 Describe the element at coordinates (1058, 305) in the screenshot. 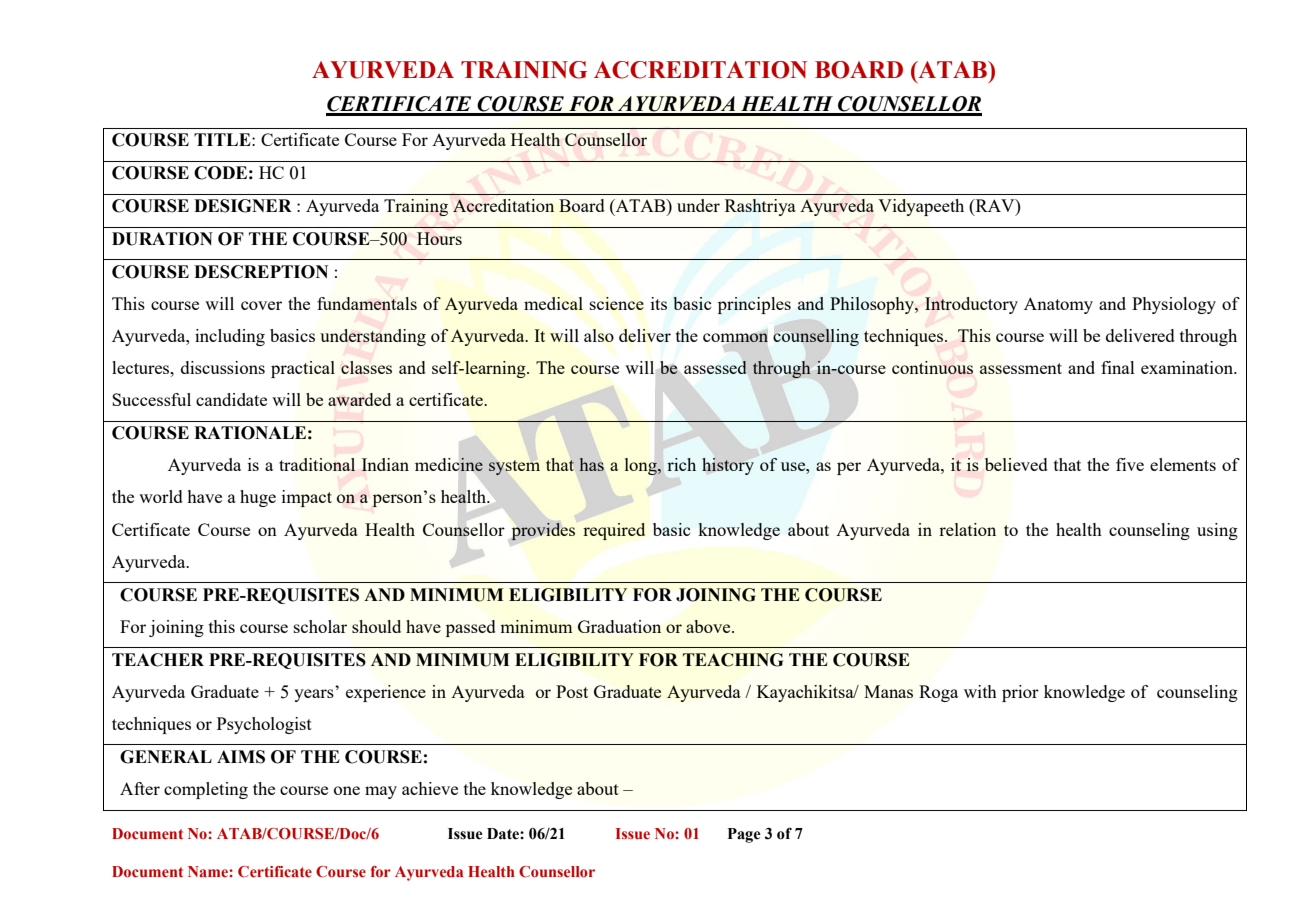

I see `Anatomy` at that location.
